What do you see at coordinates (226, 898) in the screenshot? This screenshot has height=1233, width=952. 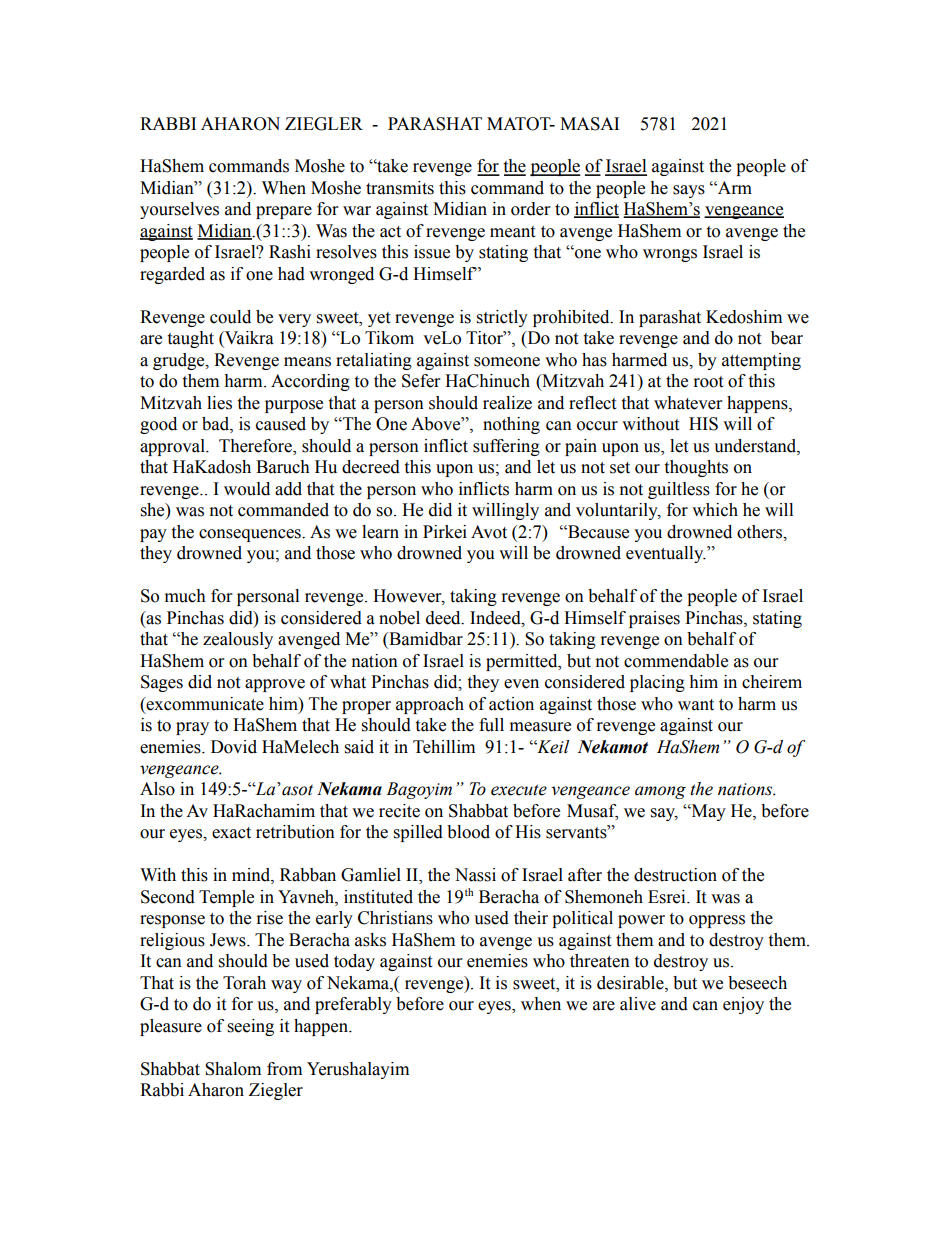 I see `Temple` at bounding box center [226, 898].
